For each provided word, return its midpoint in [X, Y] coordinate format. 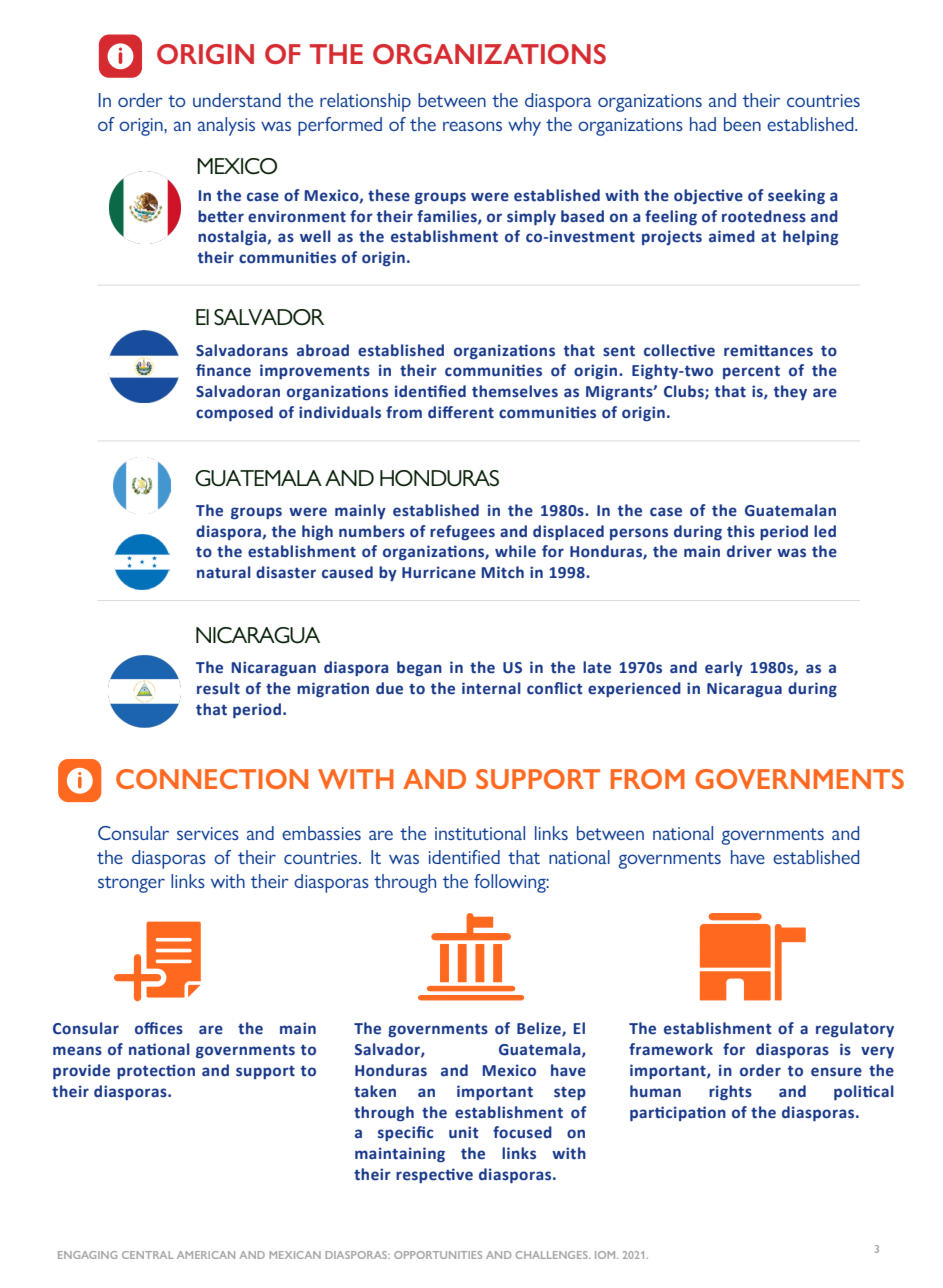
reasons [472, 126]
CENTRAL [147, 1255]
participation [678, 1113]
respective [434, 1175]
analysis [226, 126]
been [742, 124]
